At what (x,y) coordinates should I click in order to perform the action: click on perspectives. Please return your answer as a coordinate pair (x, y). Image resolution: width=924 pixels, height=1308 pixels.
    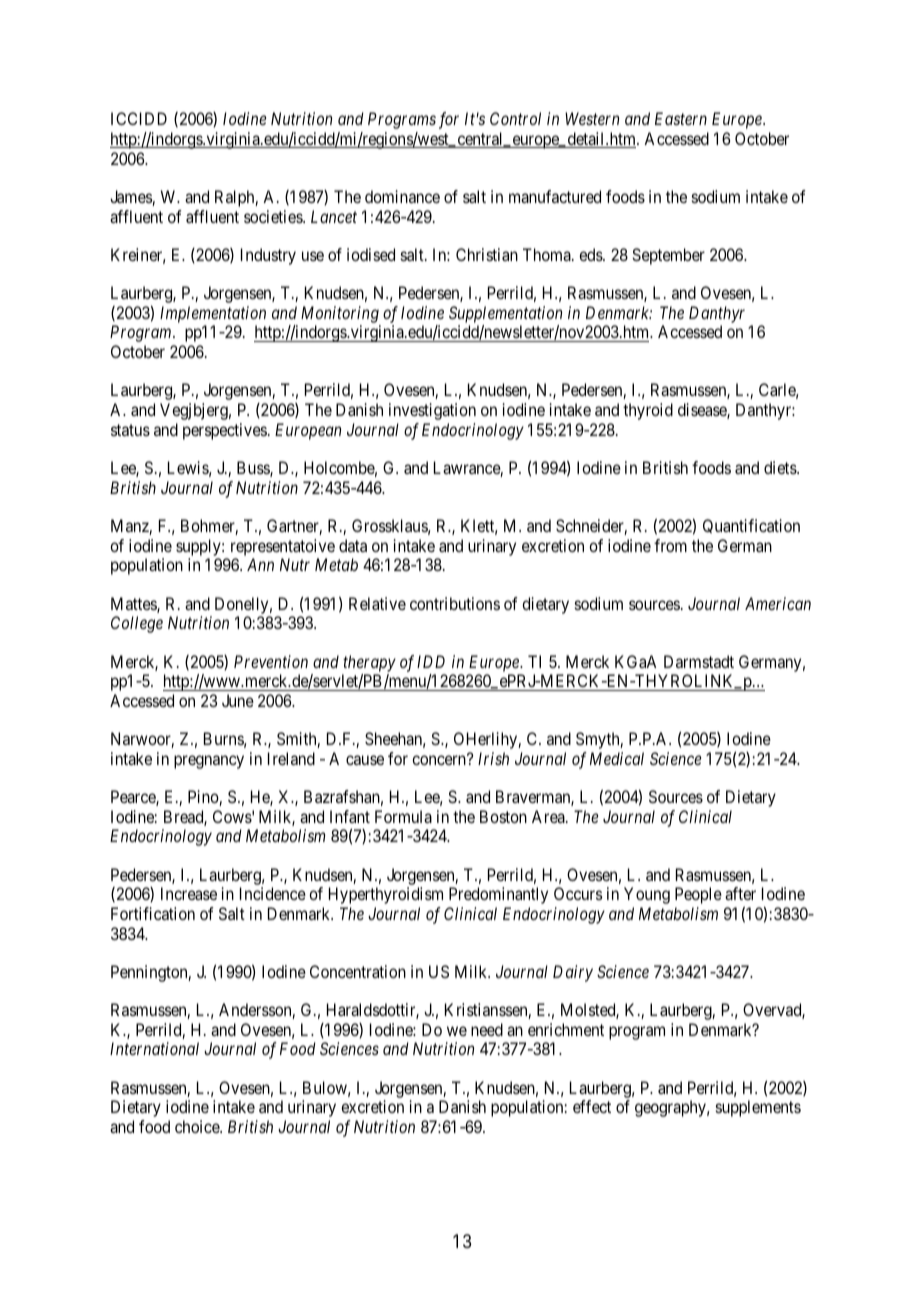
    Looking at the image, I should click on (225, 431).
